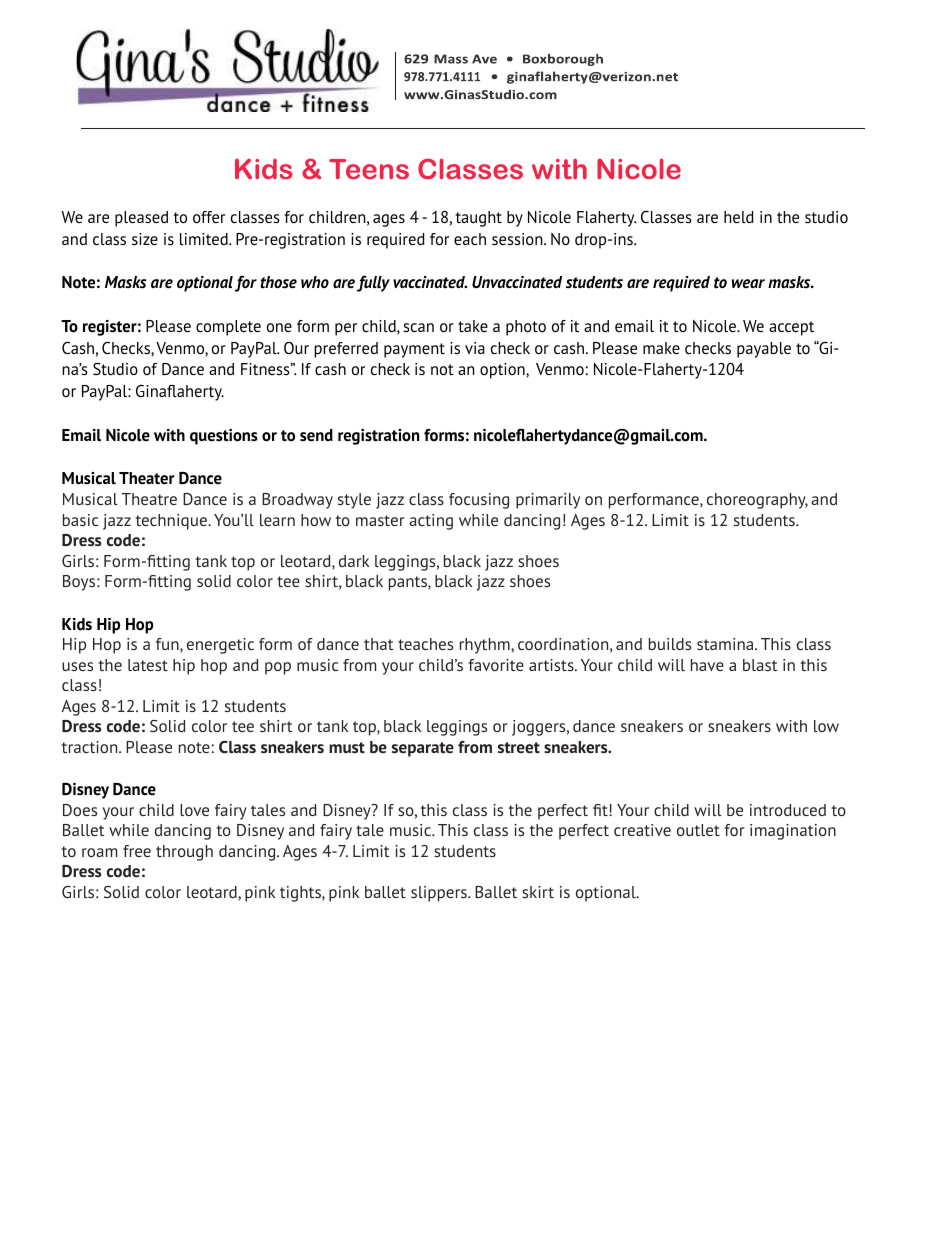 This document has width=952, height=1233. Describe the element at coordinates (538, 892) in the document. I see `skirt` at that location.
